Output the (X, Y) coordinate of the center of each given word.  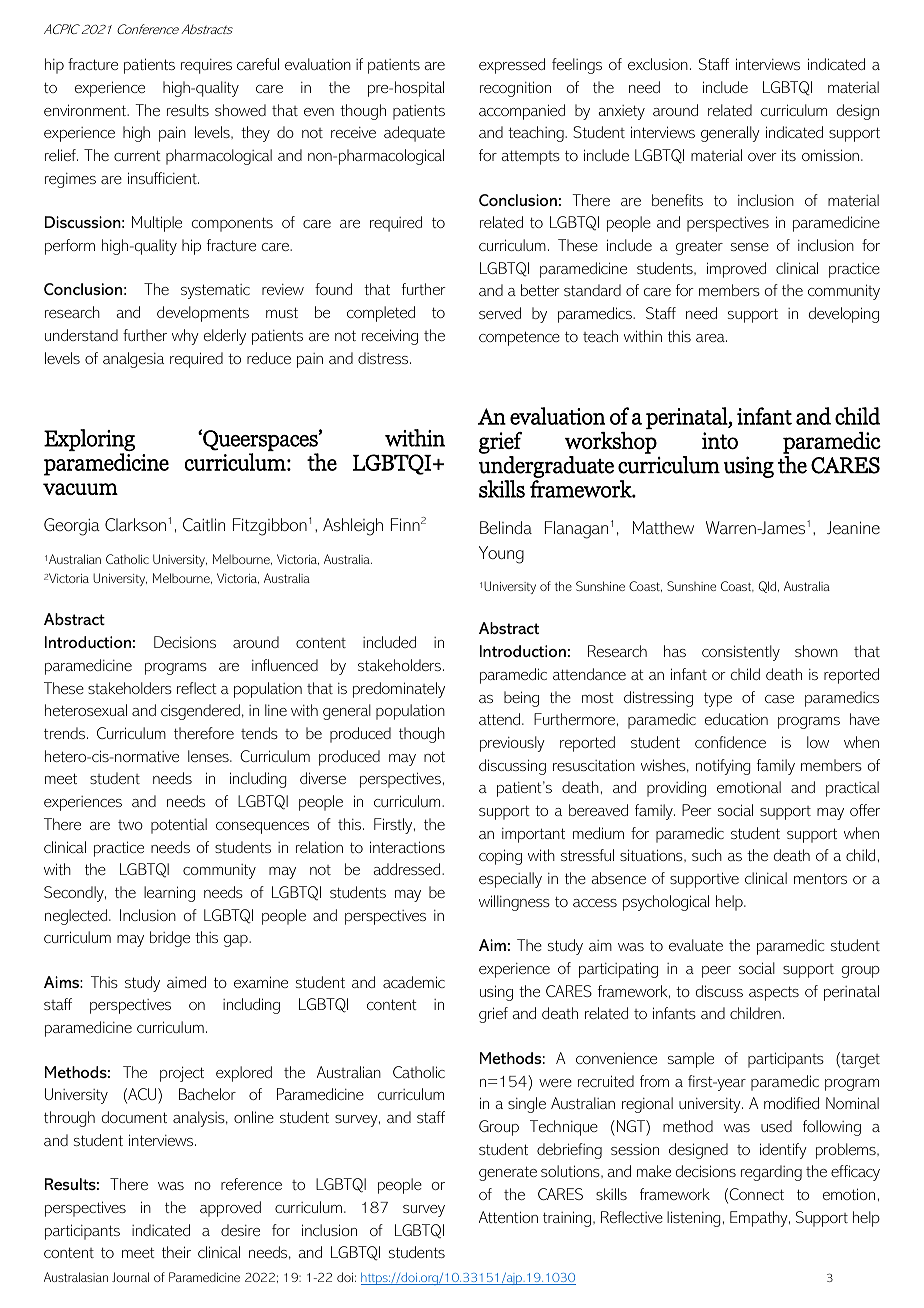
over (762, 157)
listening (693, 1219)
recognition (515, 89)
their (176, 1252)
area (711, 338)
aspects (774, 993)
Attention (508, 1217)
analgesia (133, 360)
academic (414, 982)
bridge (170, 939)
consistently (741, 653)
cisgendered (200, 712)
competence (519, 338)
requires (206, 66)
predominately (399, 690)
